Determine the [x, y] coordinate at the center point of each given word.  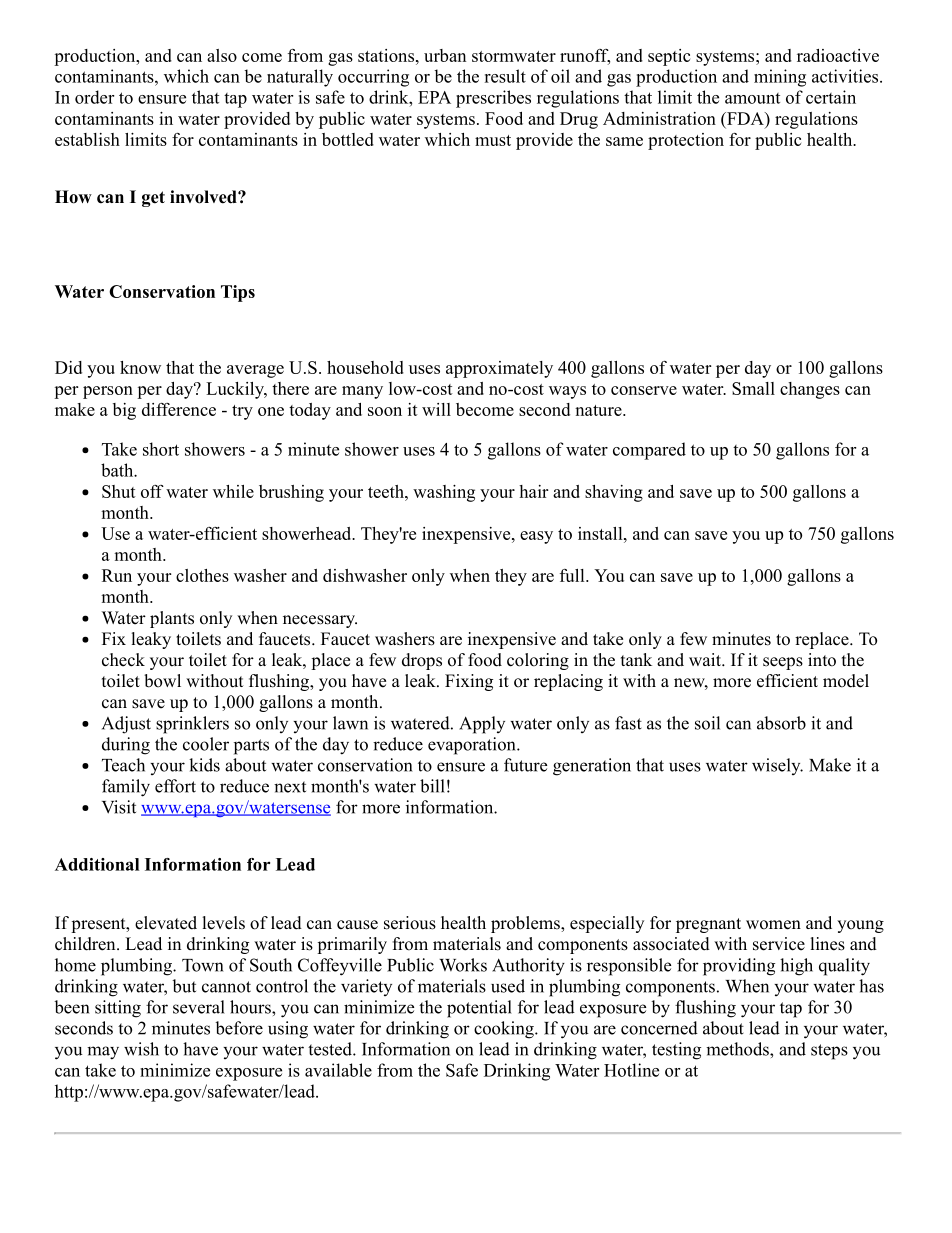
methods [738, 1049]
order [94, 97]
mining [780, 78]
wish [141, 1049]
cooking [505, 1030]
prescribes [493, 99]
